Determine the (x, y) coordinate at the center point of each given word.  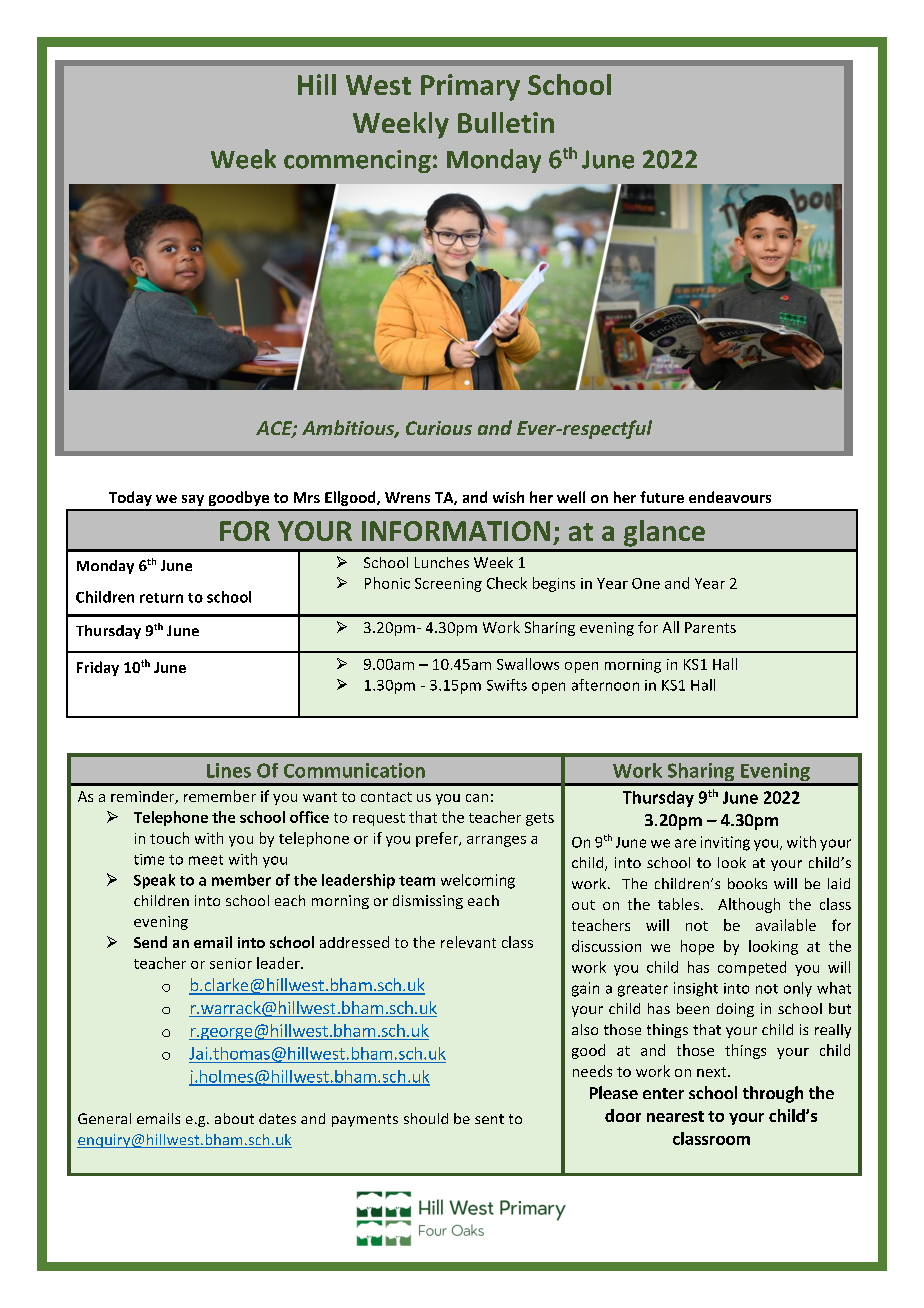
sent (489, 1119)
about (234, 1118)
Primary (470, 87)
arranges (496, 841)
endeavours (730, 497)
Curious (439, 428)
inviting (725, 843)
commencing (357, 161)
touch (169, 838)
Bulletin (506, 122)
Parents (710, 627)
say (193, 500)
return (161, 598)
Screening (448, 585)
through (773, 1094)
